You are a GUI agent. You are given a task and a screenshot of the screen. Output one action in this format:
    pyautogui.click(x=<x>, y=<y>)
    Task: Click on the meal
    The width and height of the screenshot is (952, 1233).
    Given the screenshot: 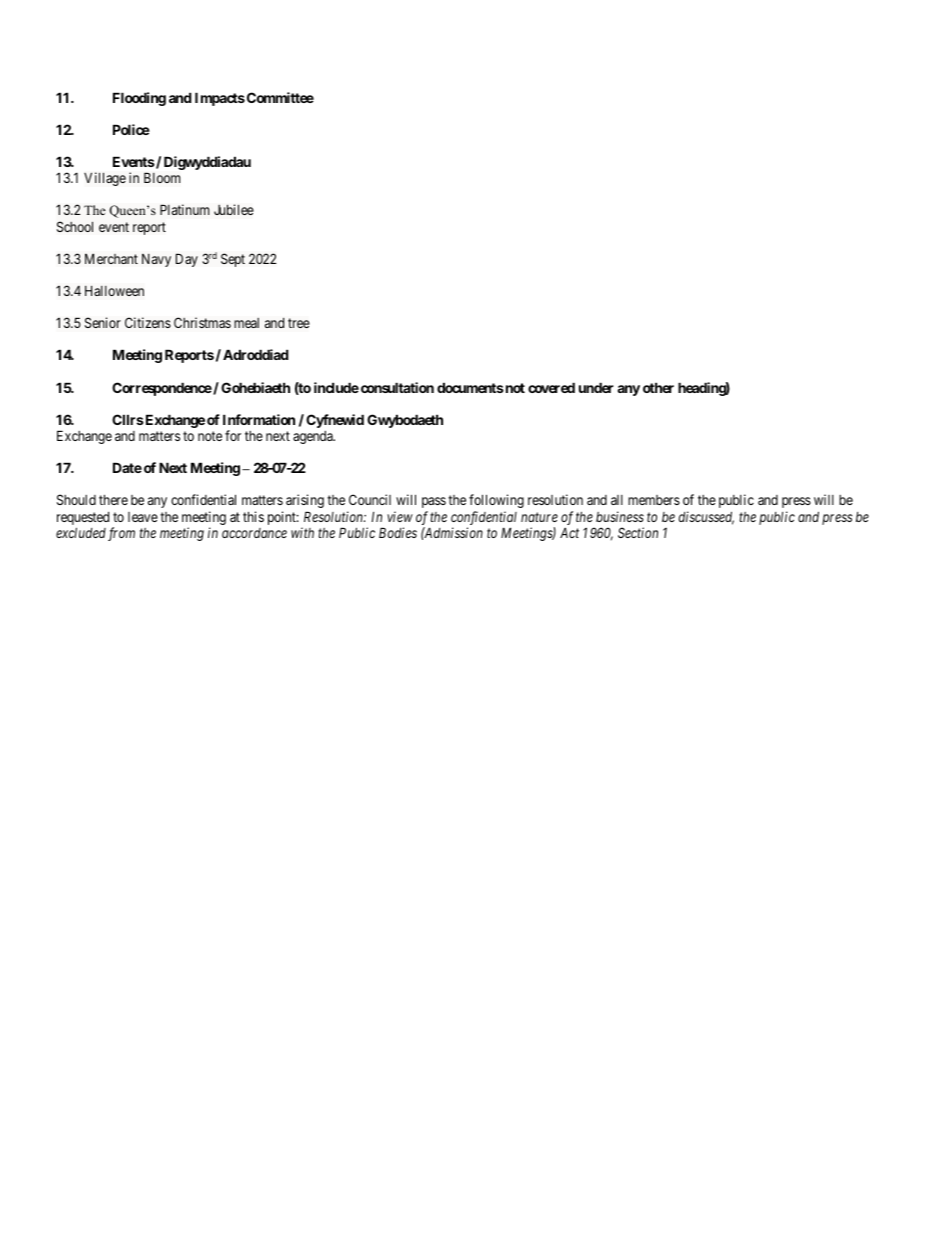 What is the action you would take?
    pyautogui.click(x=246, y=323)
